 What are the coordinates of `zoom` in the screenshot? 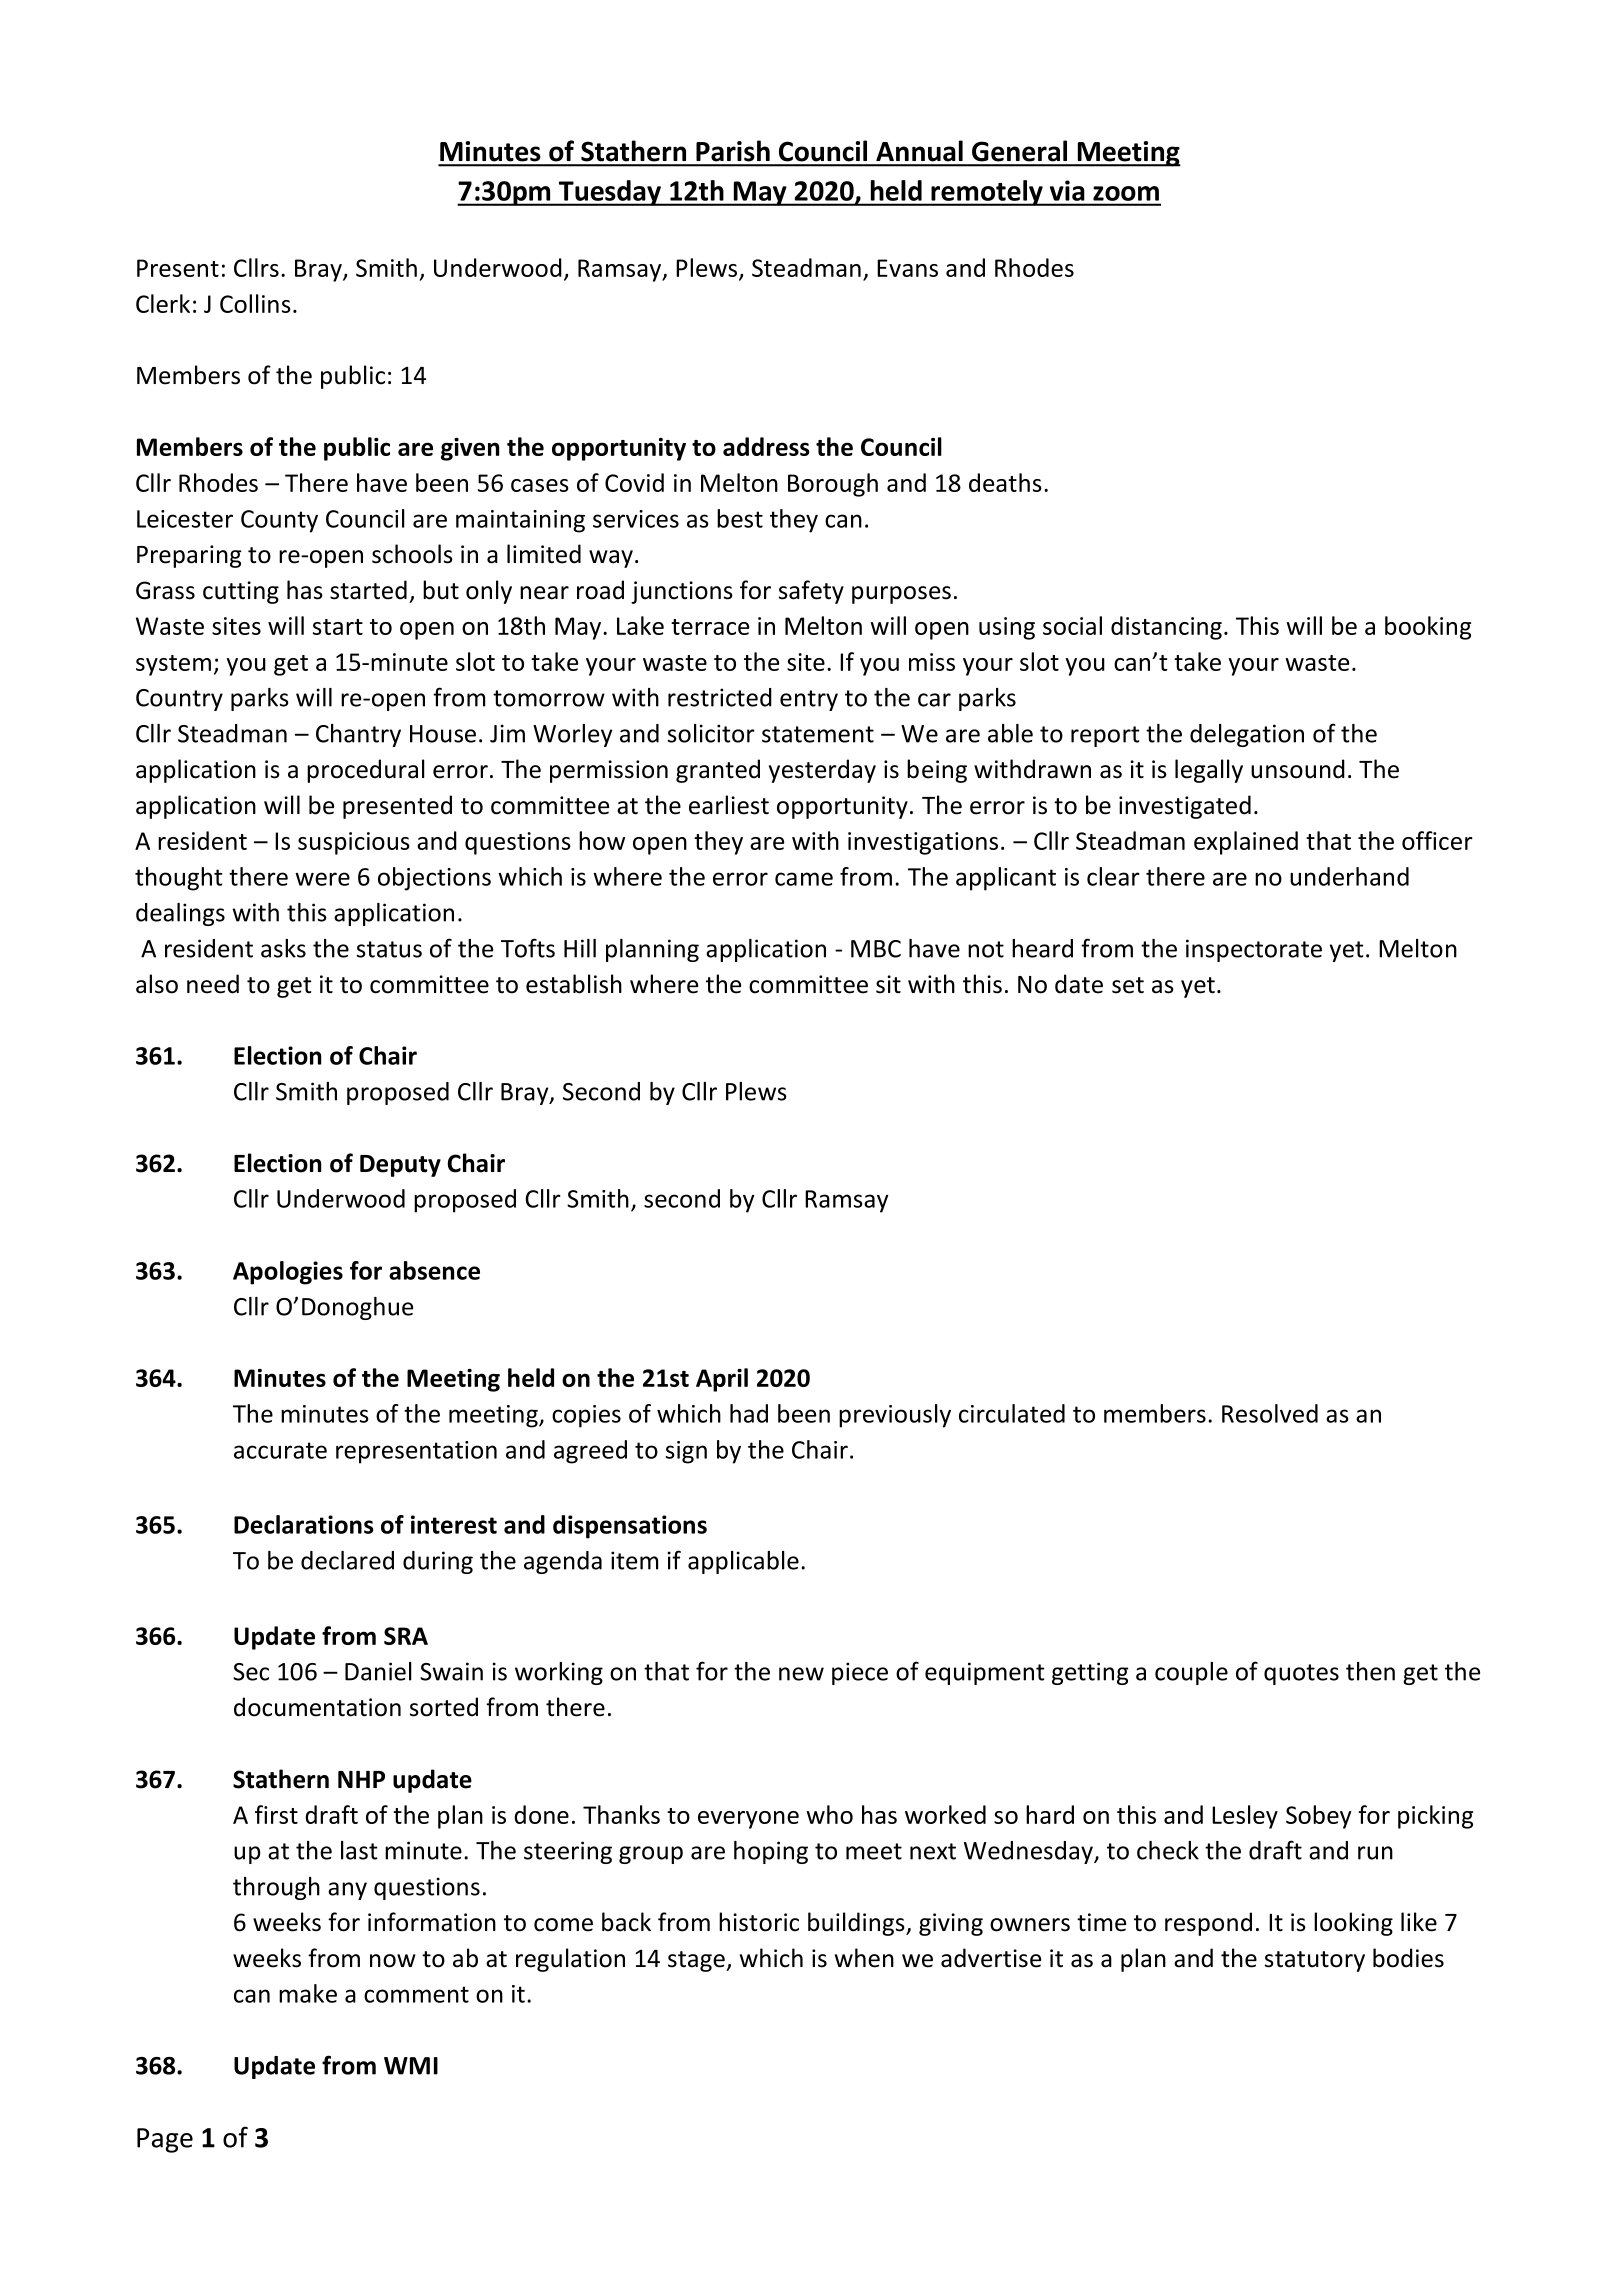 It's located at (1126, 193).
